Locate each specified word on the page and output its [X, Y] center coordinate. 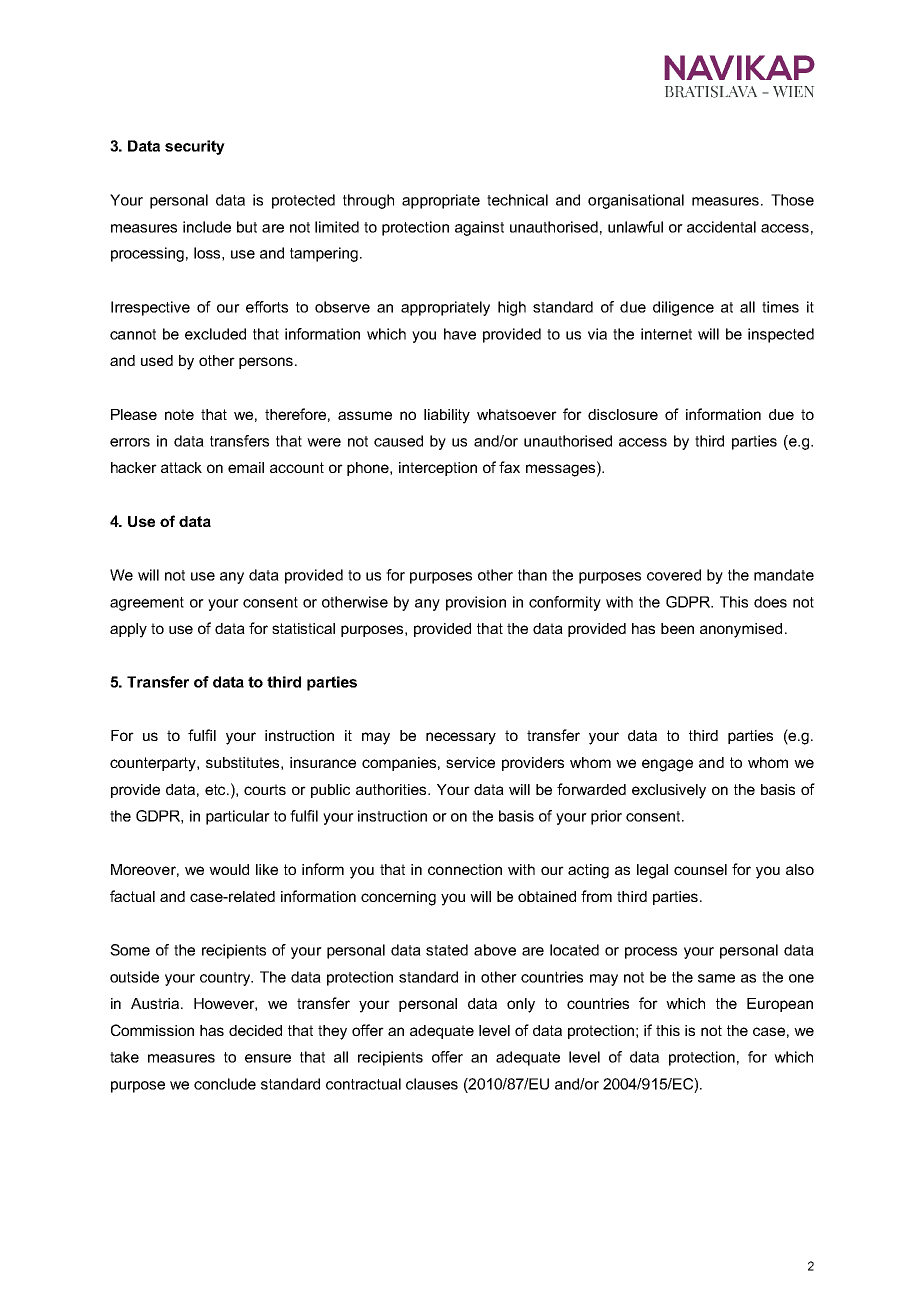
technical [517, 200]
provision [476, 603]
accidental [721, 227]
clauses [432, 1084]
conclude [225, 1084]
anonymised [741, 630]
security [195, 147]
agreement [147, 604]
